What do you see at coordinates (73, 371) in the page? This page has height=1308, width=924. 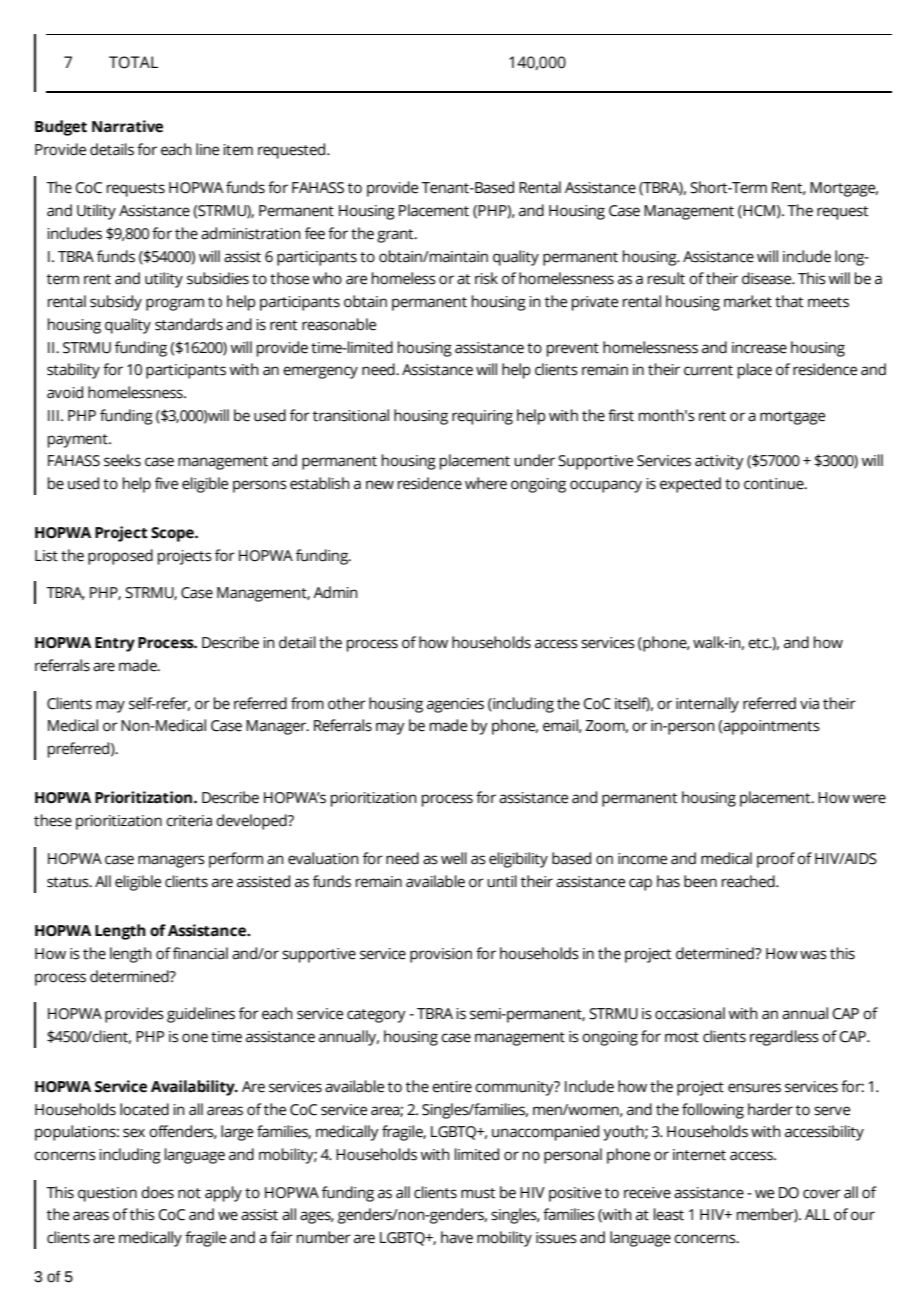 I see `stability` at bounding box center [73, 371].
